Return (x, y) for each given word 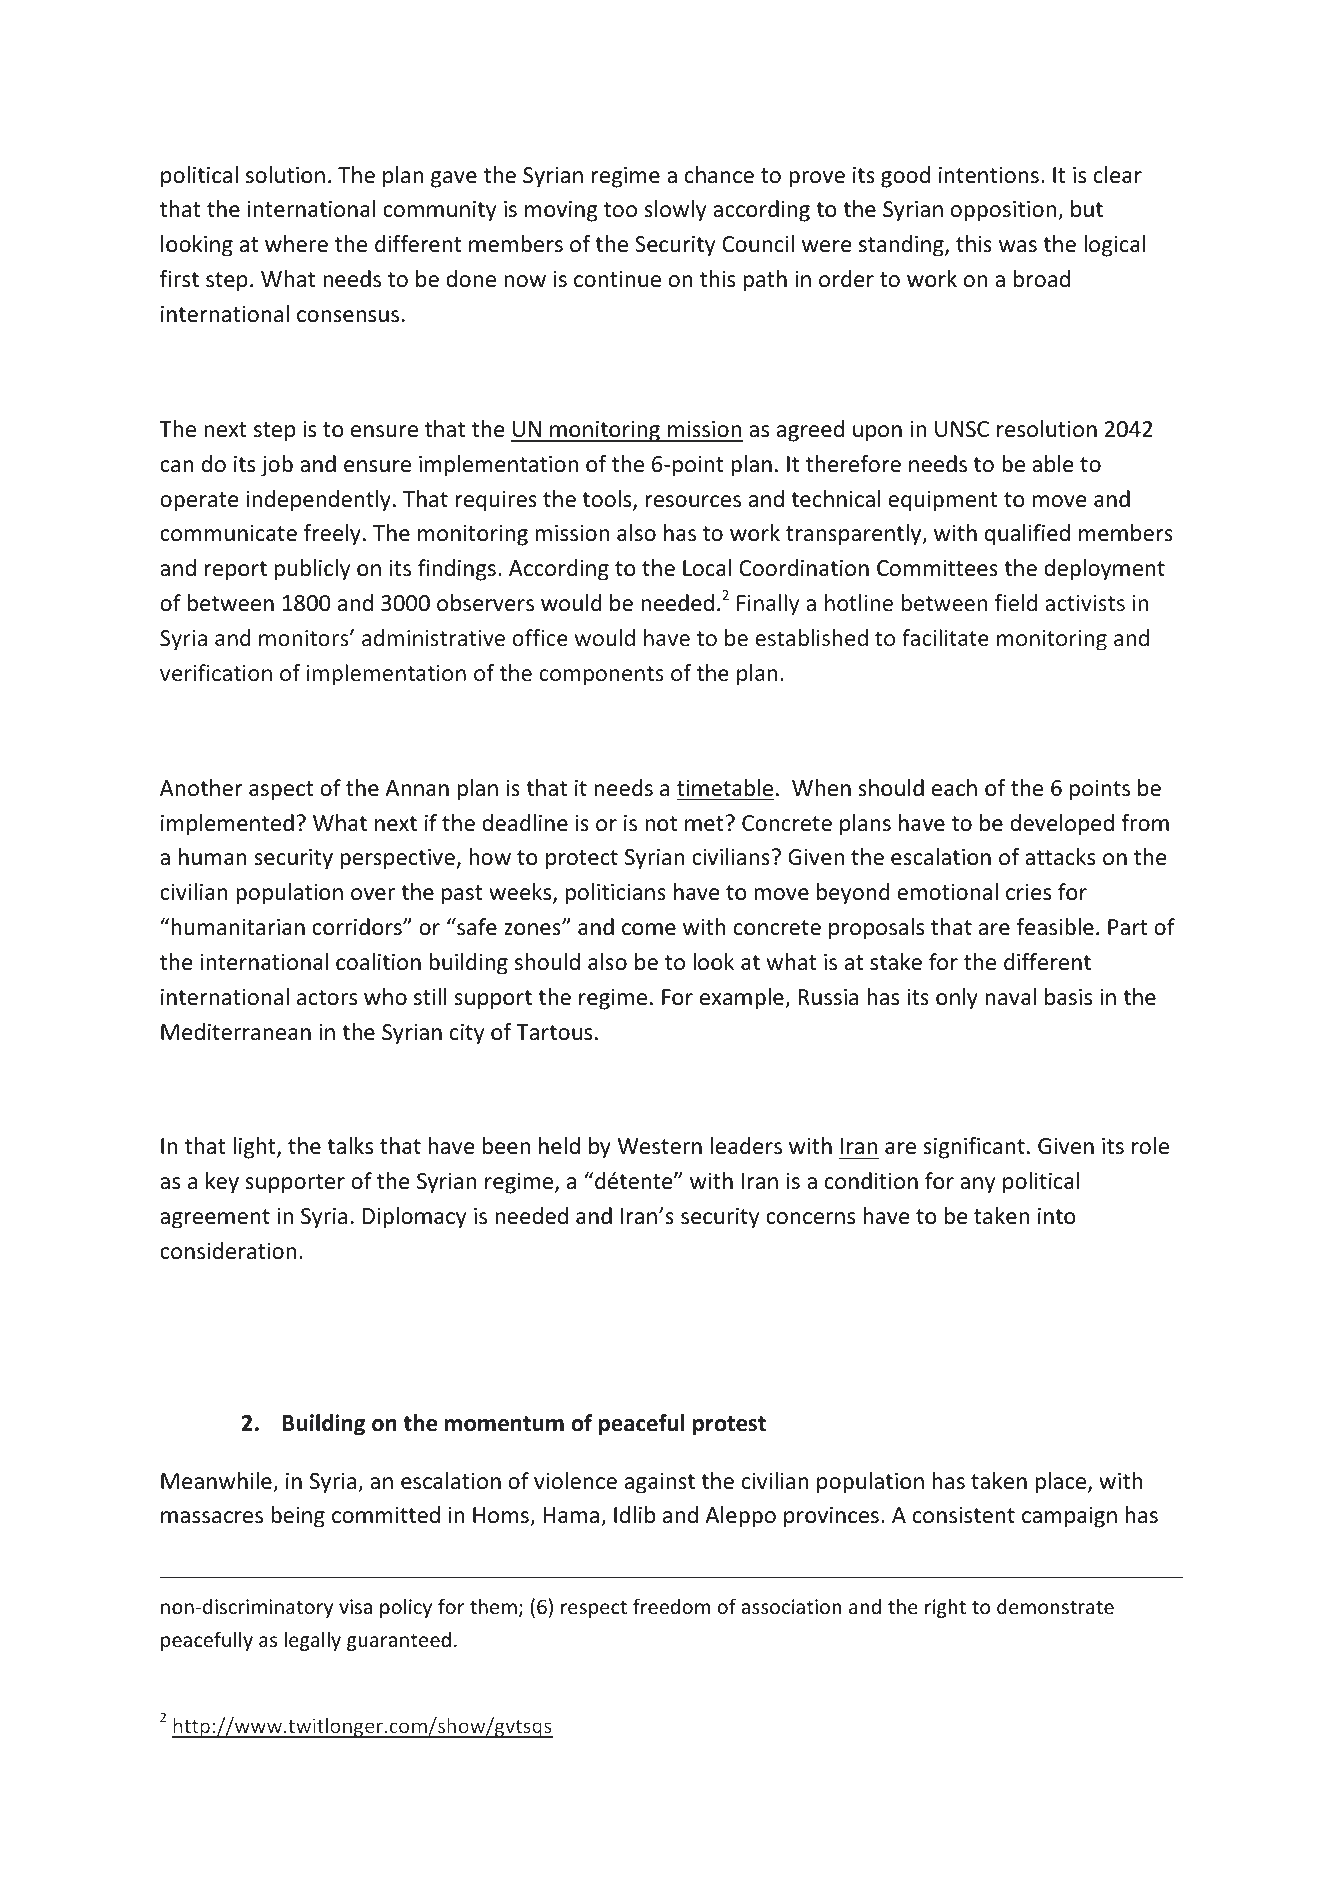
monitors (305, 638)
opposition (1005, 211)
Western (660, 1146)
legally (312, 1641)
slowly (675, 211)
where (296, 244)
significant (974, 1148)
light (255, 1148)
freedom (671, 1606)
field (1016, 602)
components (601, 676)
